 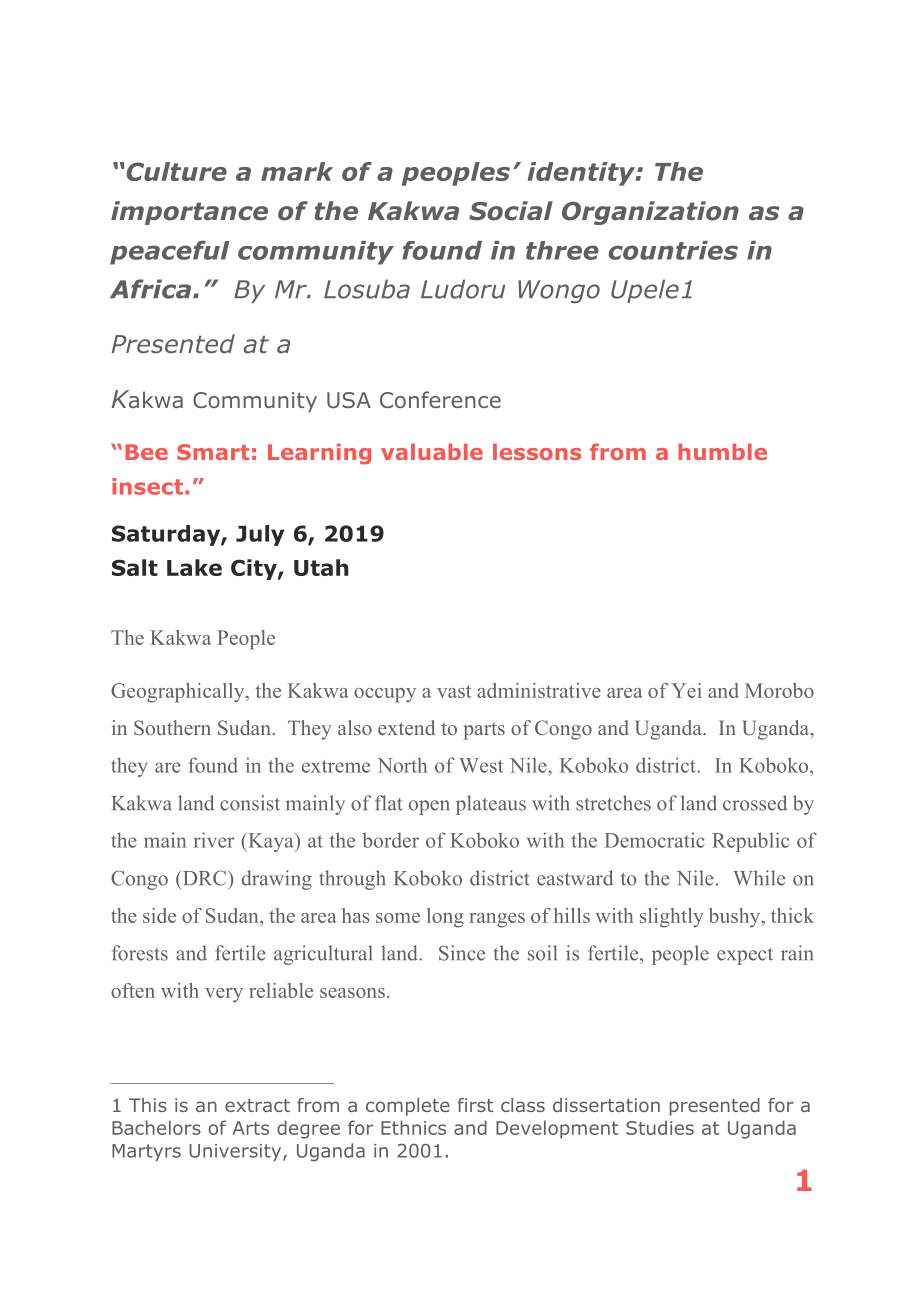 I want to click on Organization, so click(x=650, y=213).
